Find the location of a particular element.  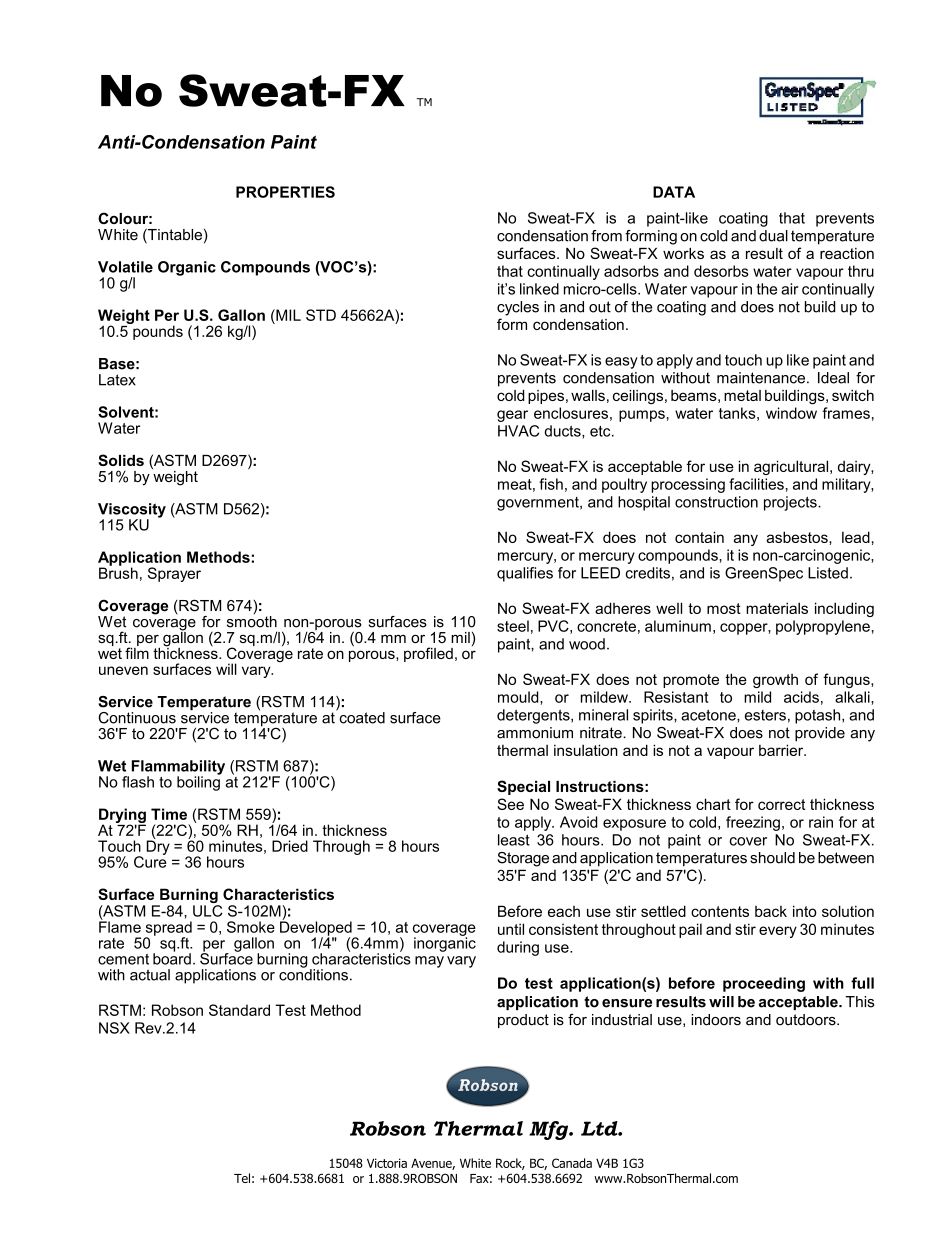

Victoria is located at coordinates (387, 1163).
